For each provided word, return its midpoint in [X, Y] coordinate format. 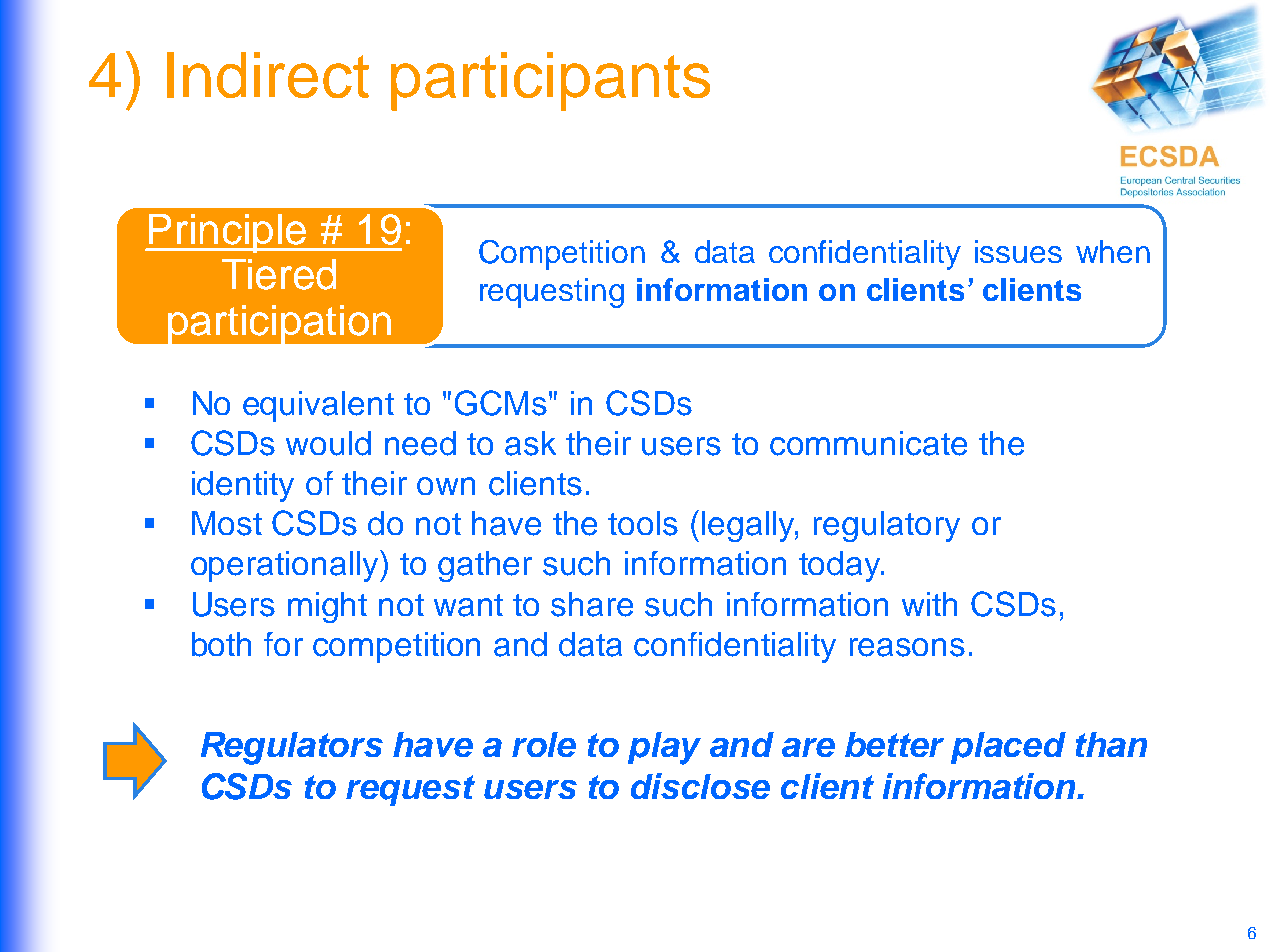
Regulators [292, 748]
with [929, 604]
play [664, 748]
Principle [227, 233]
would [328, 443]
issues [1018, 251]
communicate [868, 443]
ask [530, 443]
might [327, 607]
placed [1008, 748]
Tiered [279, 274]
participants [550, 81]
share [592, 604]
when [1113, 251]
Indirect [268, 75]
